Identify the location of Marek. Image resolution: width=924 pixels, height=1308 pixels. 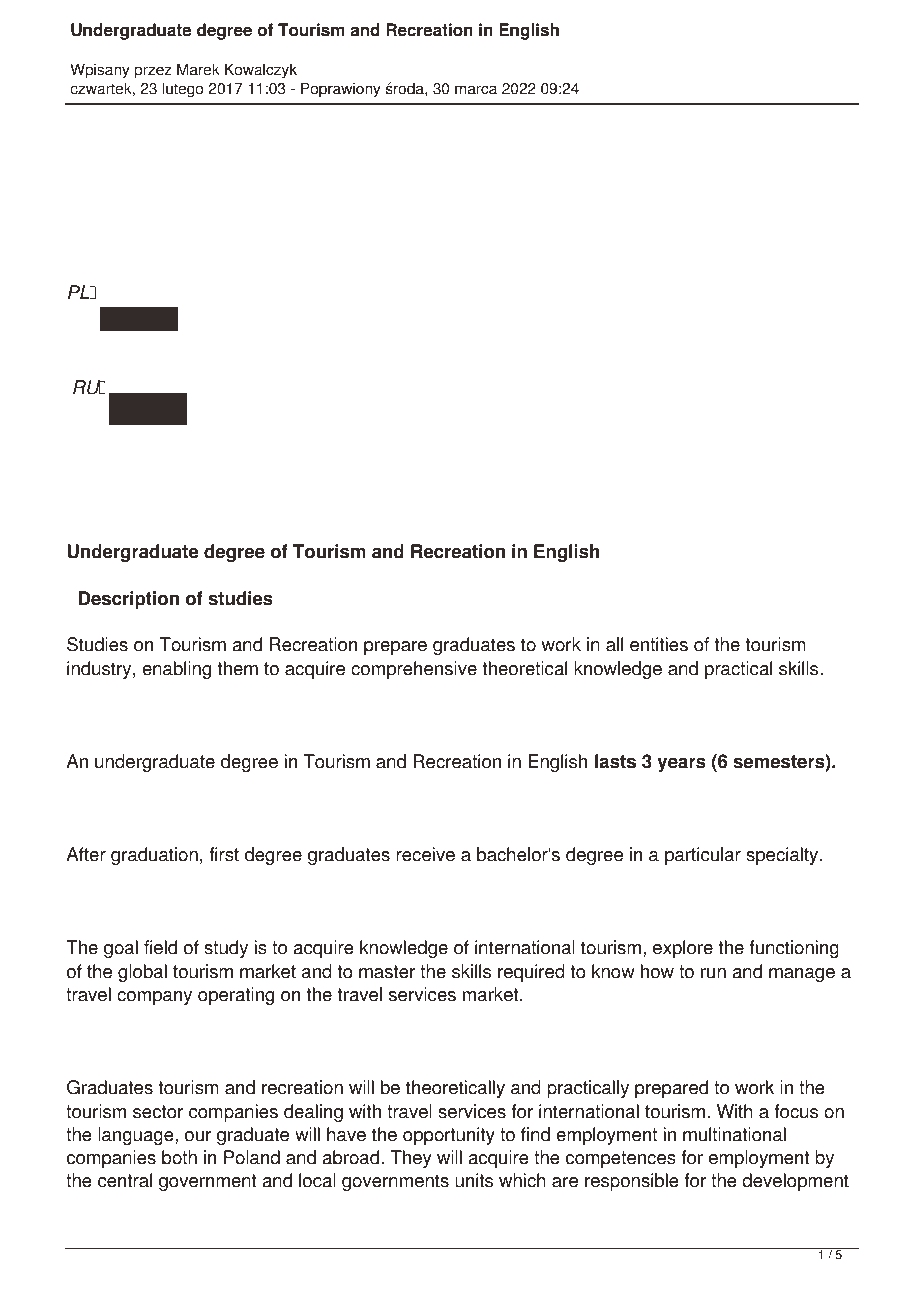
(198, 69).
